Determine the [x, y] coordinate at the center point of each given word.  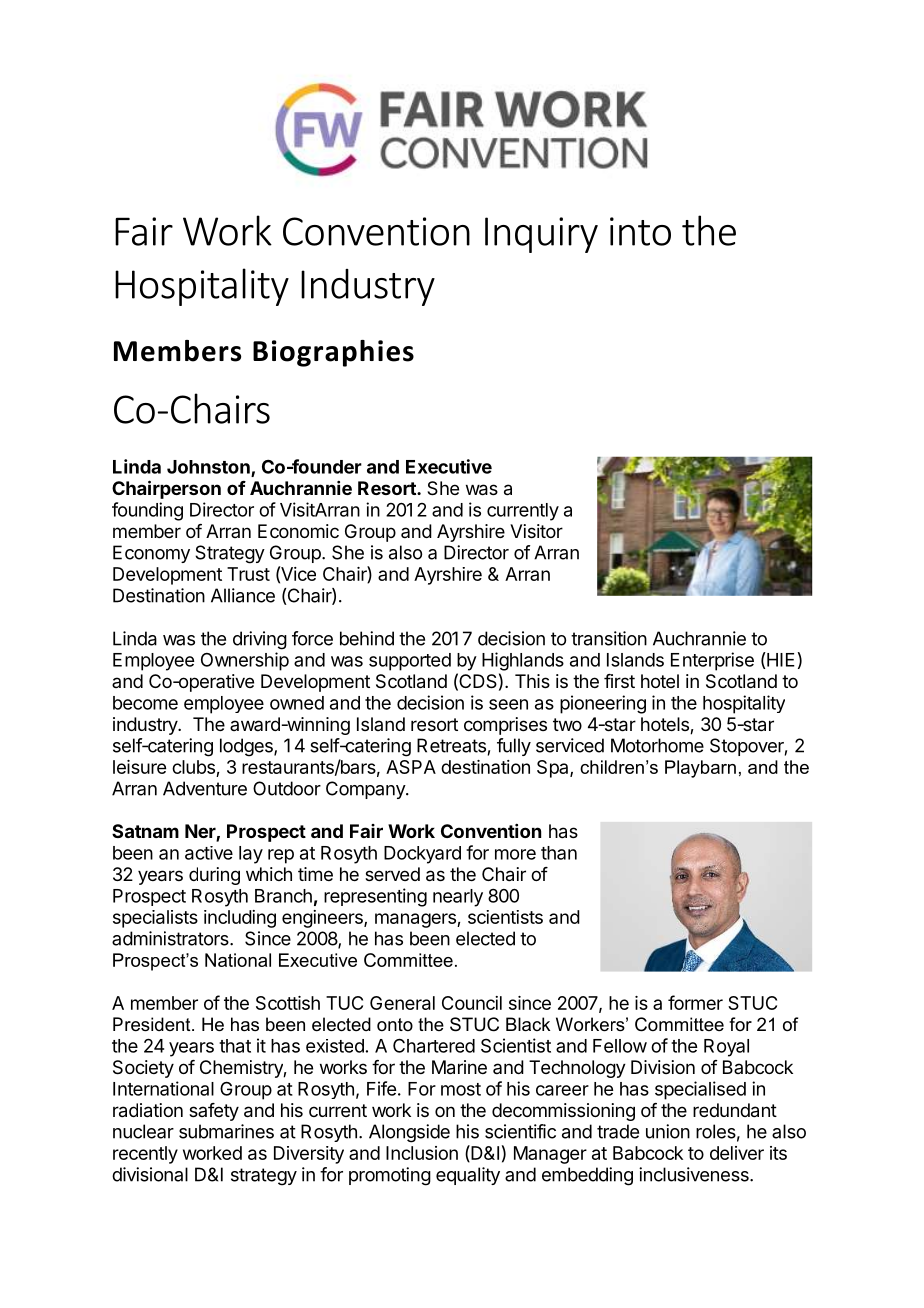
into [640, 231]
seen [508, 704]
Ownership [245, 661]
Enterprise [712, 661]
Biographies [333, 353]
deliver [737, 1153]
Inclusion [422, 1153]
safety [214, 1112]
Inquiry [541, 235]
